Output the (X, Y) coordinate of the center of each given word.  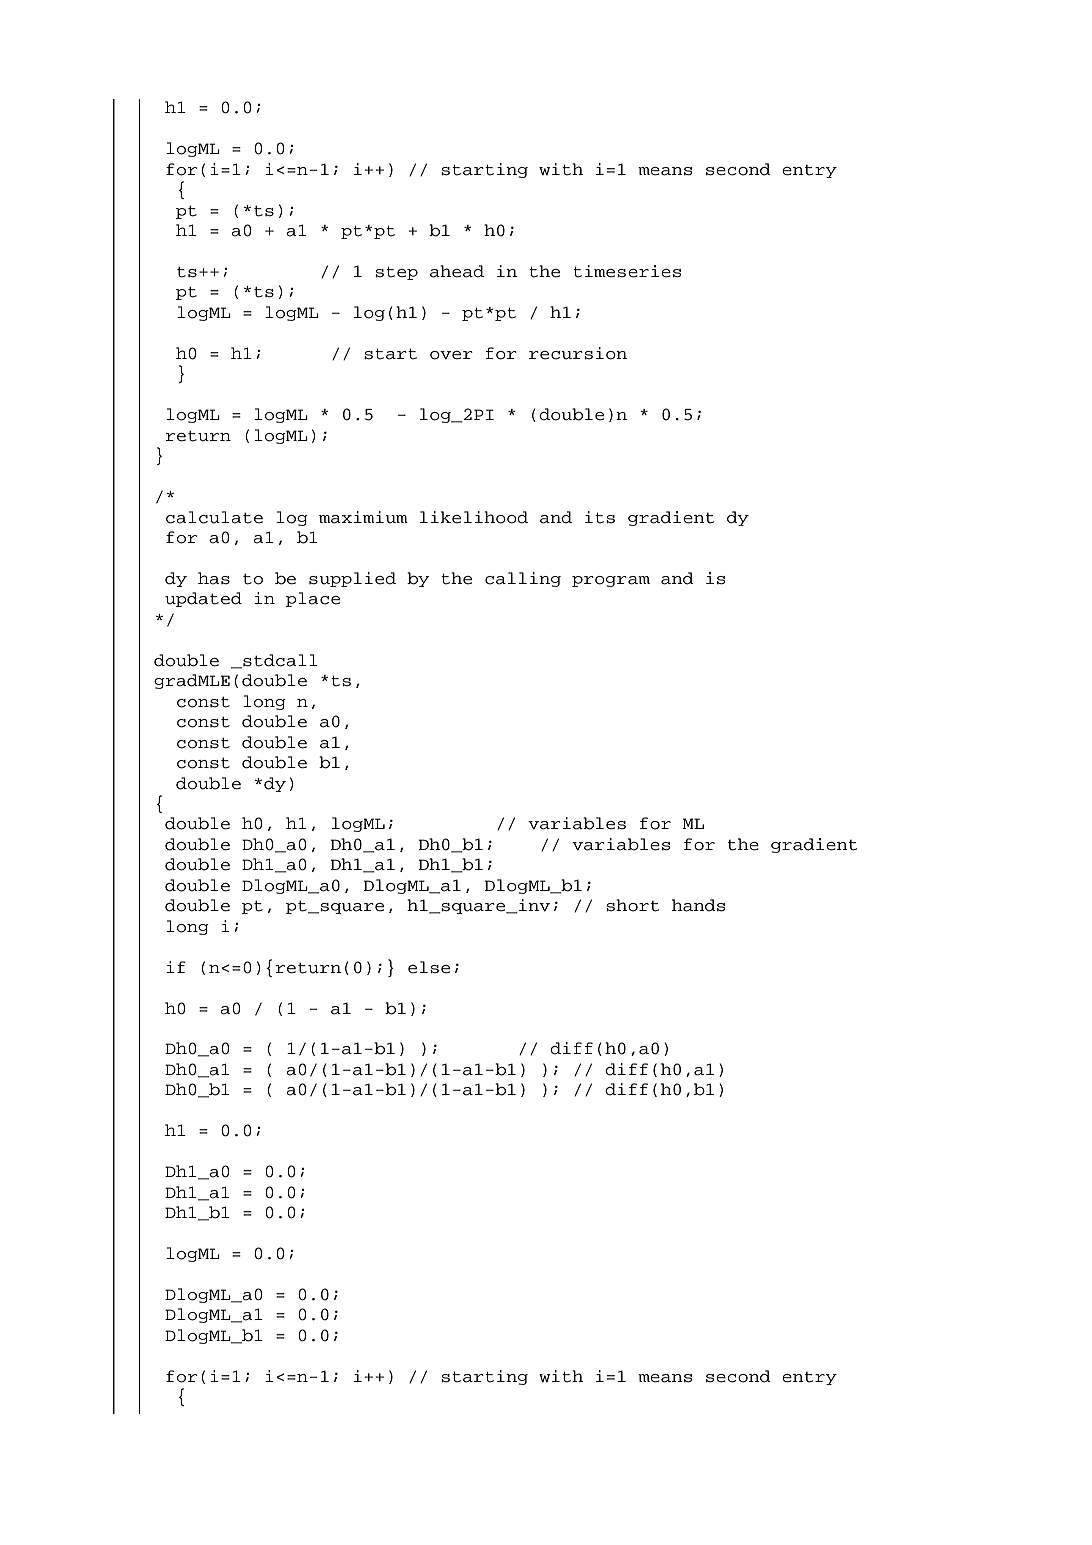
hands (698, 905)
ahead (457, 271)
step (396, 273)
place (313, 599)
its (600, 517)
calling (523, 579)
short (632, 905)
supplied (352, 579)
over (451, 355)
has (214, 578)
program (611, 581)
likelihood (474, 517)
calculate (214, 517)
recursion (578, 353)
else (429, 967)
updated (203, 599)
